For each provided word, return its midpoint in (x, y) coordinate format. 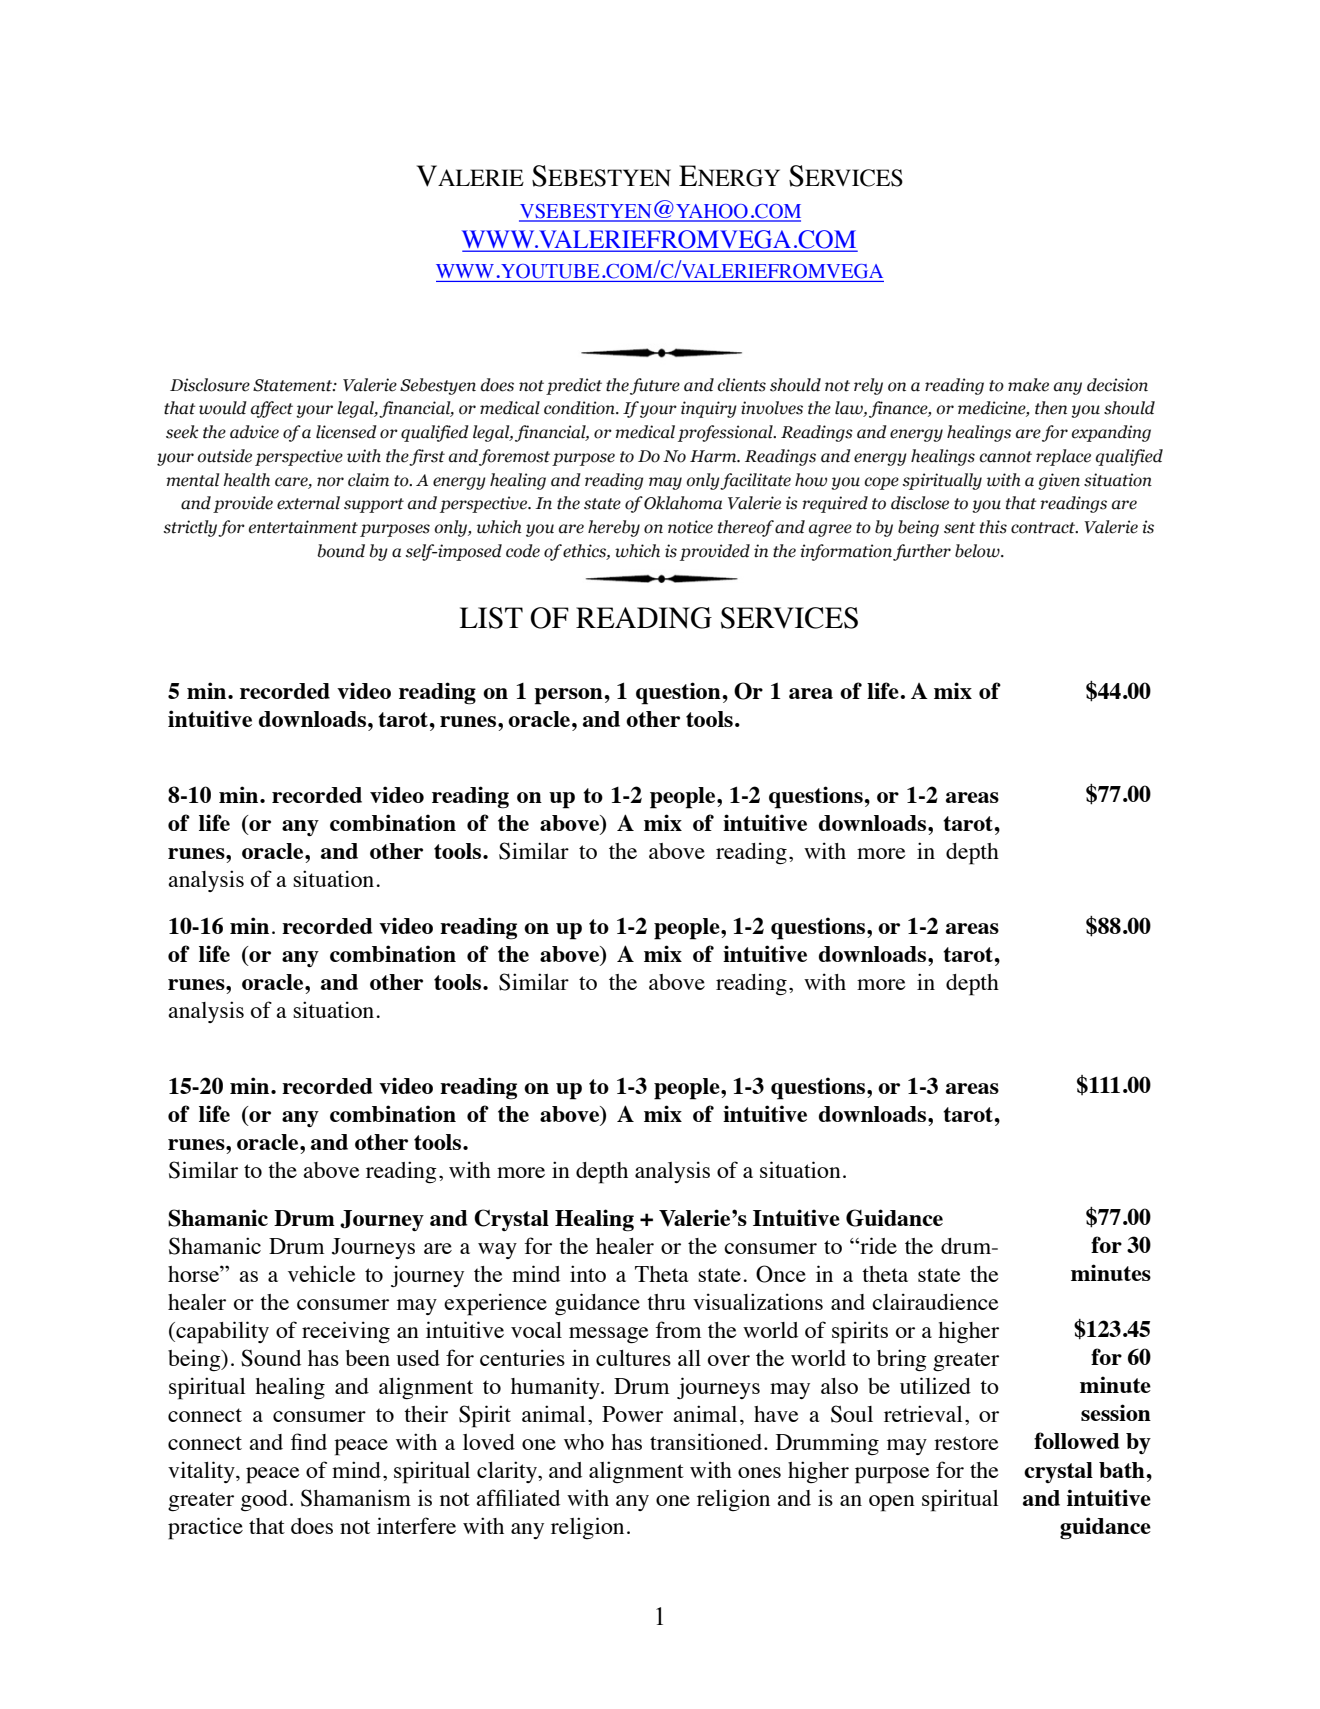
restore (966, 1443)
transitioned (707, 1441)
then (1051, 408)
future (655, 386)
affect (272, 409)
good (264, 1500)
